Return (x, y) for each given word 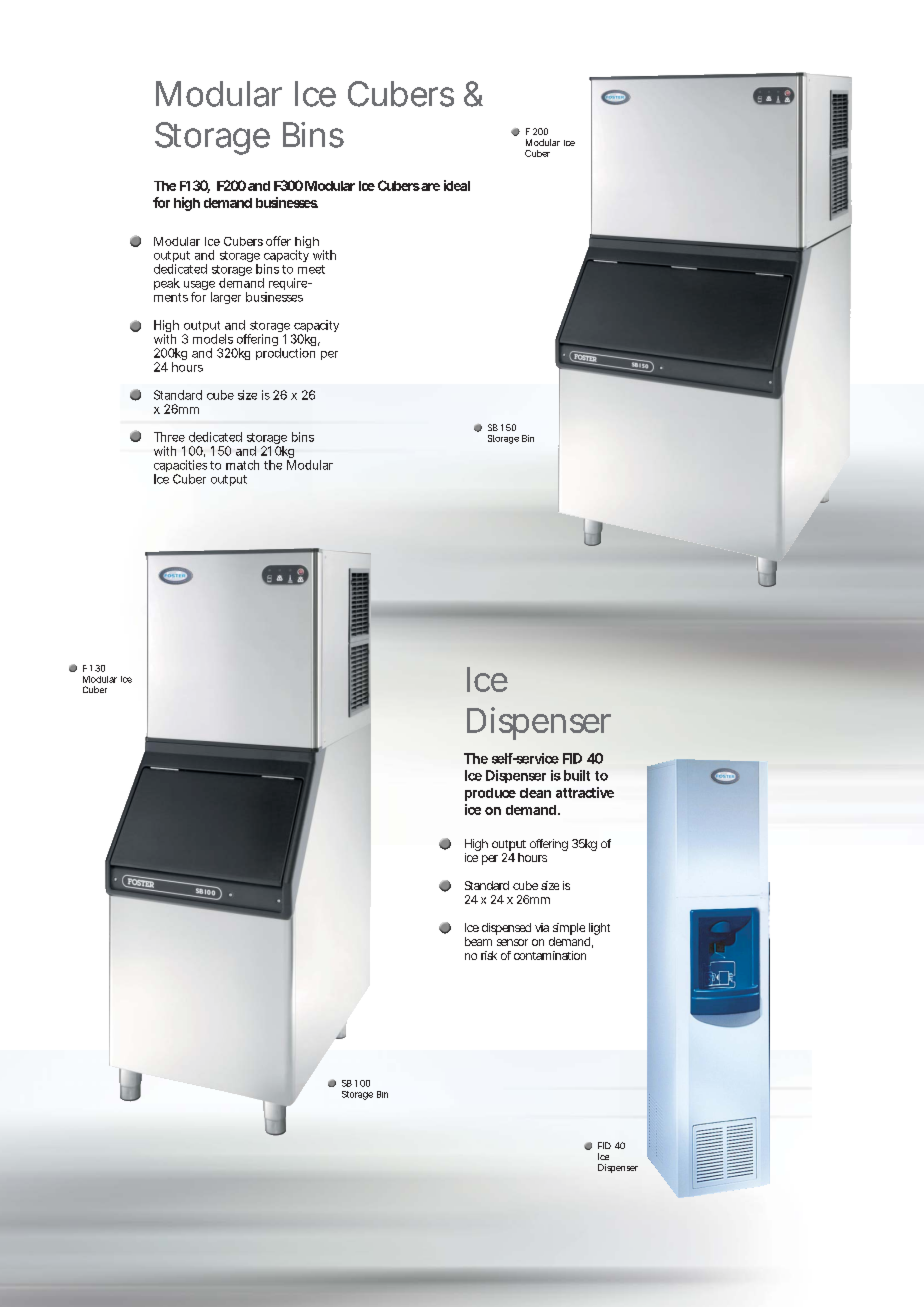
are (430, 187)
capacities (180, 467)
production (285, 354)
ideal (457, 185)
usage (199, 287)
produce (490, 794)
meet (311, 269)
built (577, 775)
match (242, 465)
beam (478, 941)
